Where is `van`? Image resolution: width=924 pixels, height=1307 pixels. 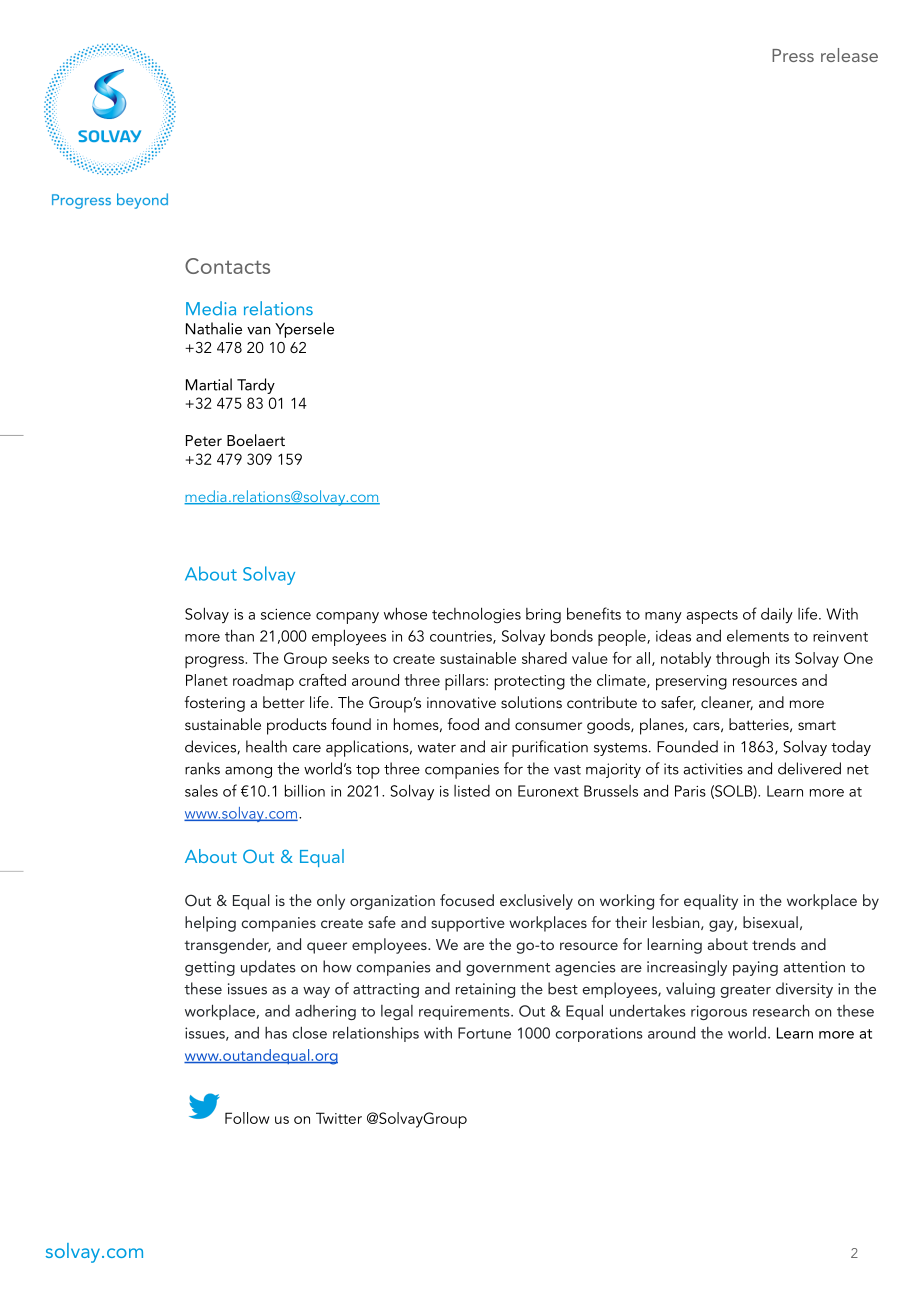 van is located at coordinates (259, 331).
